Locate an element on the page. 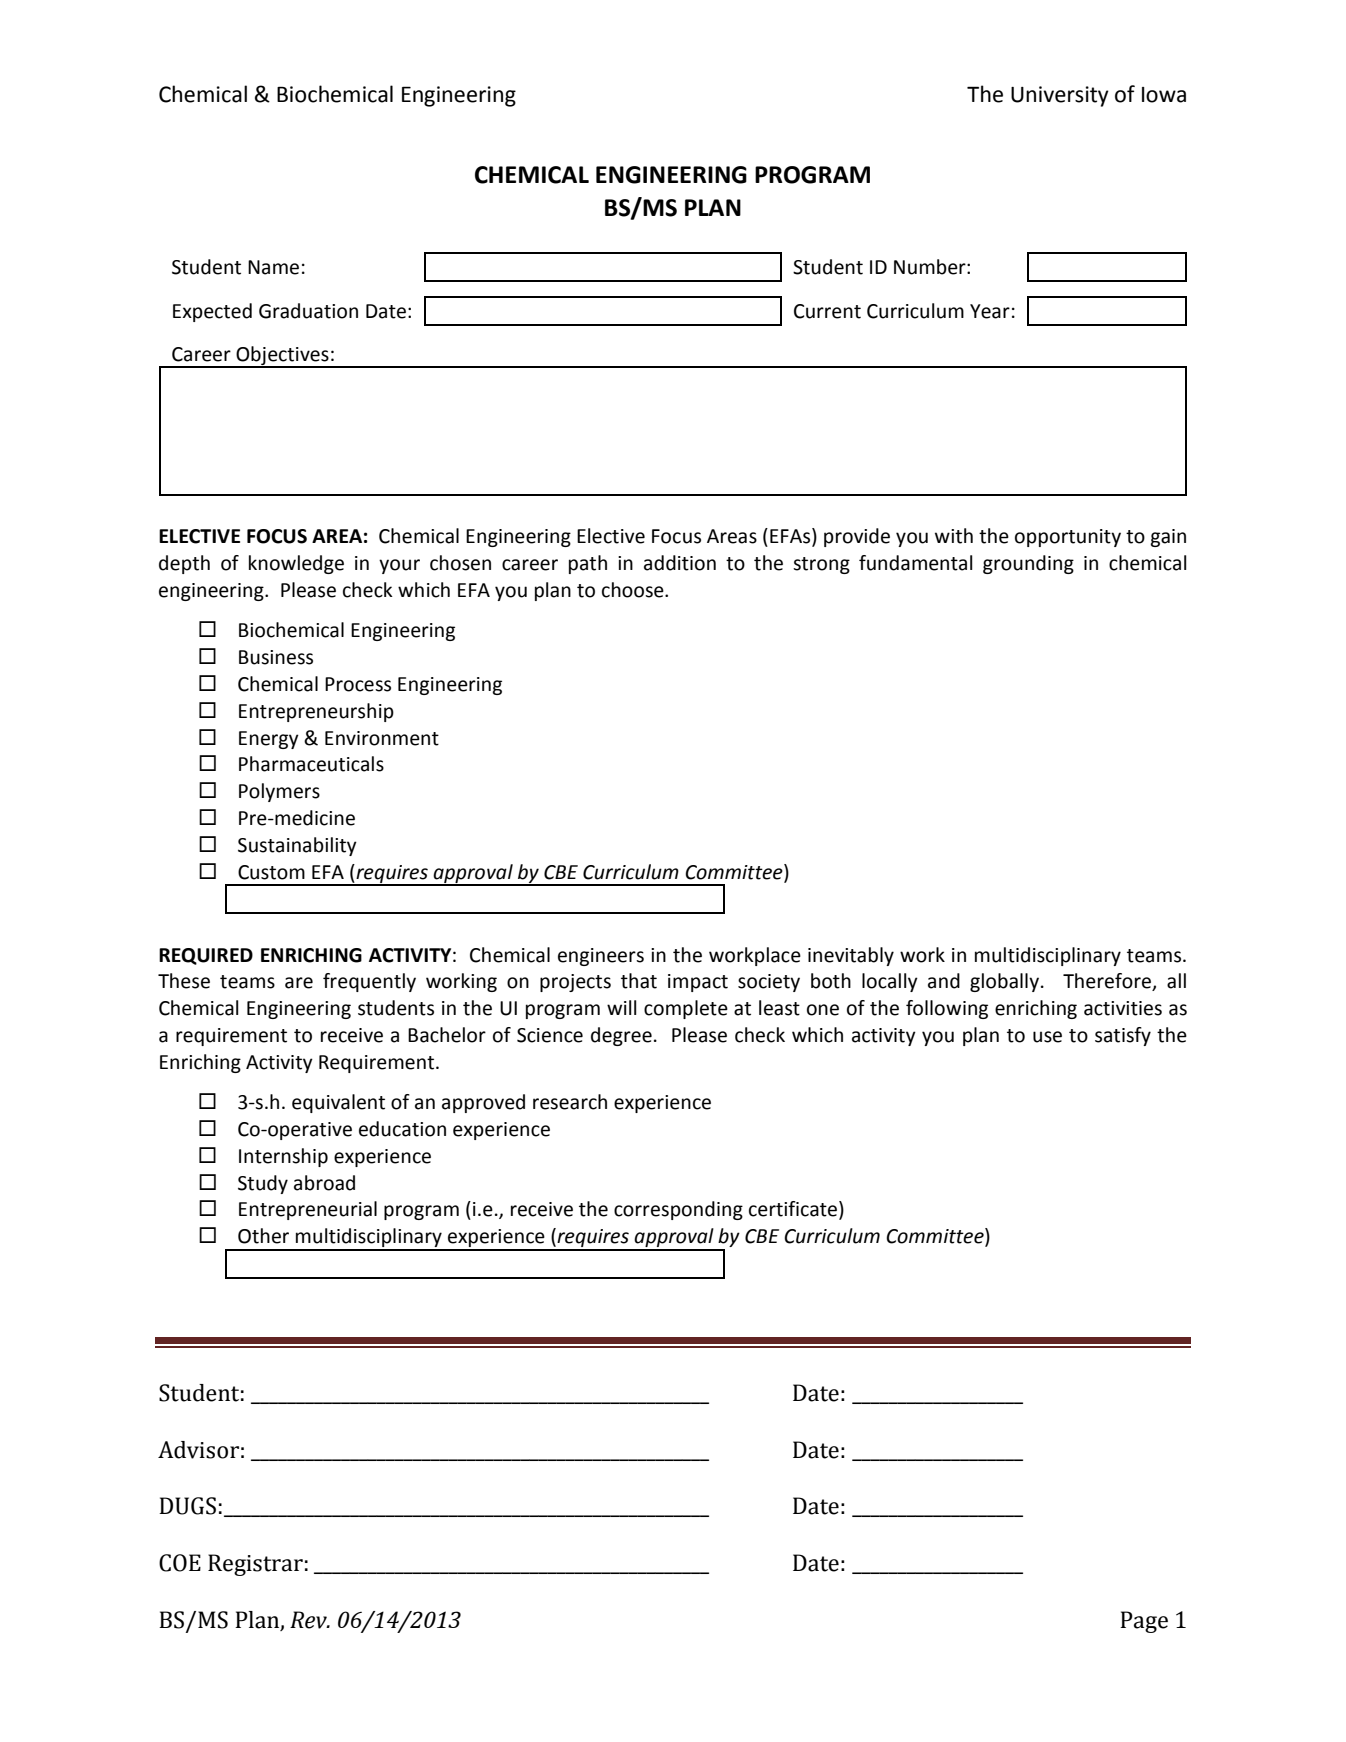 The height and width of the image is (1742, 1346). opportunity is located at coordinates (1068, 538).
